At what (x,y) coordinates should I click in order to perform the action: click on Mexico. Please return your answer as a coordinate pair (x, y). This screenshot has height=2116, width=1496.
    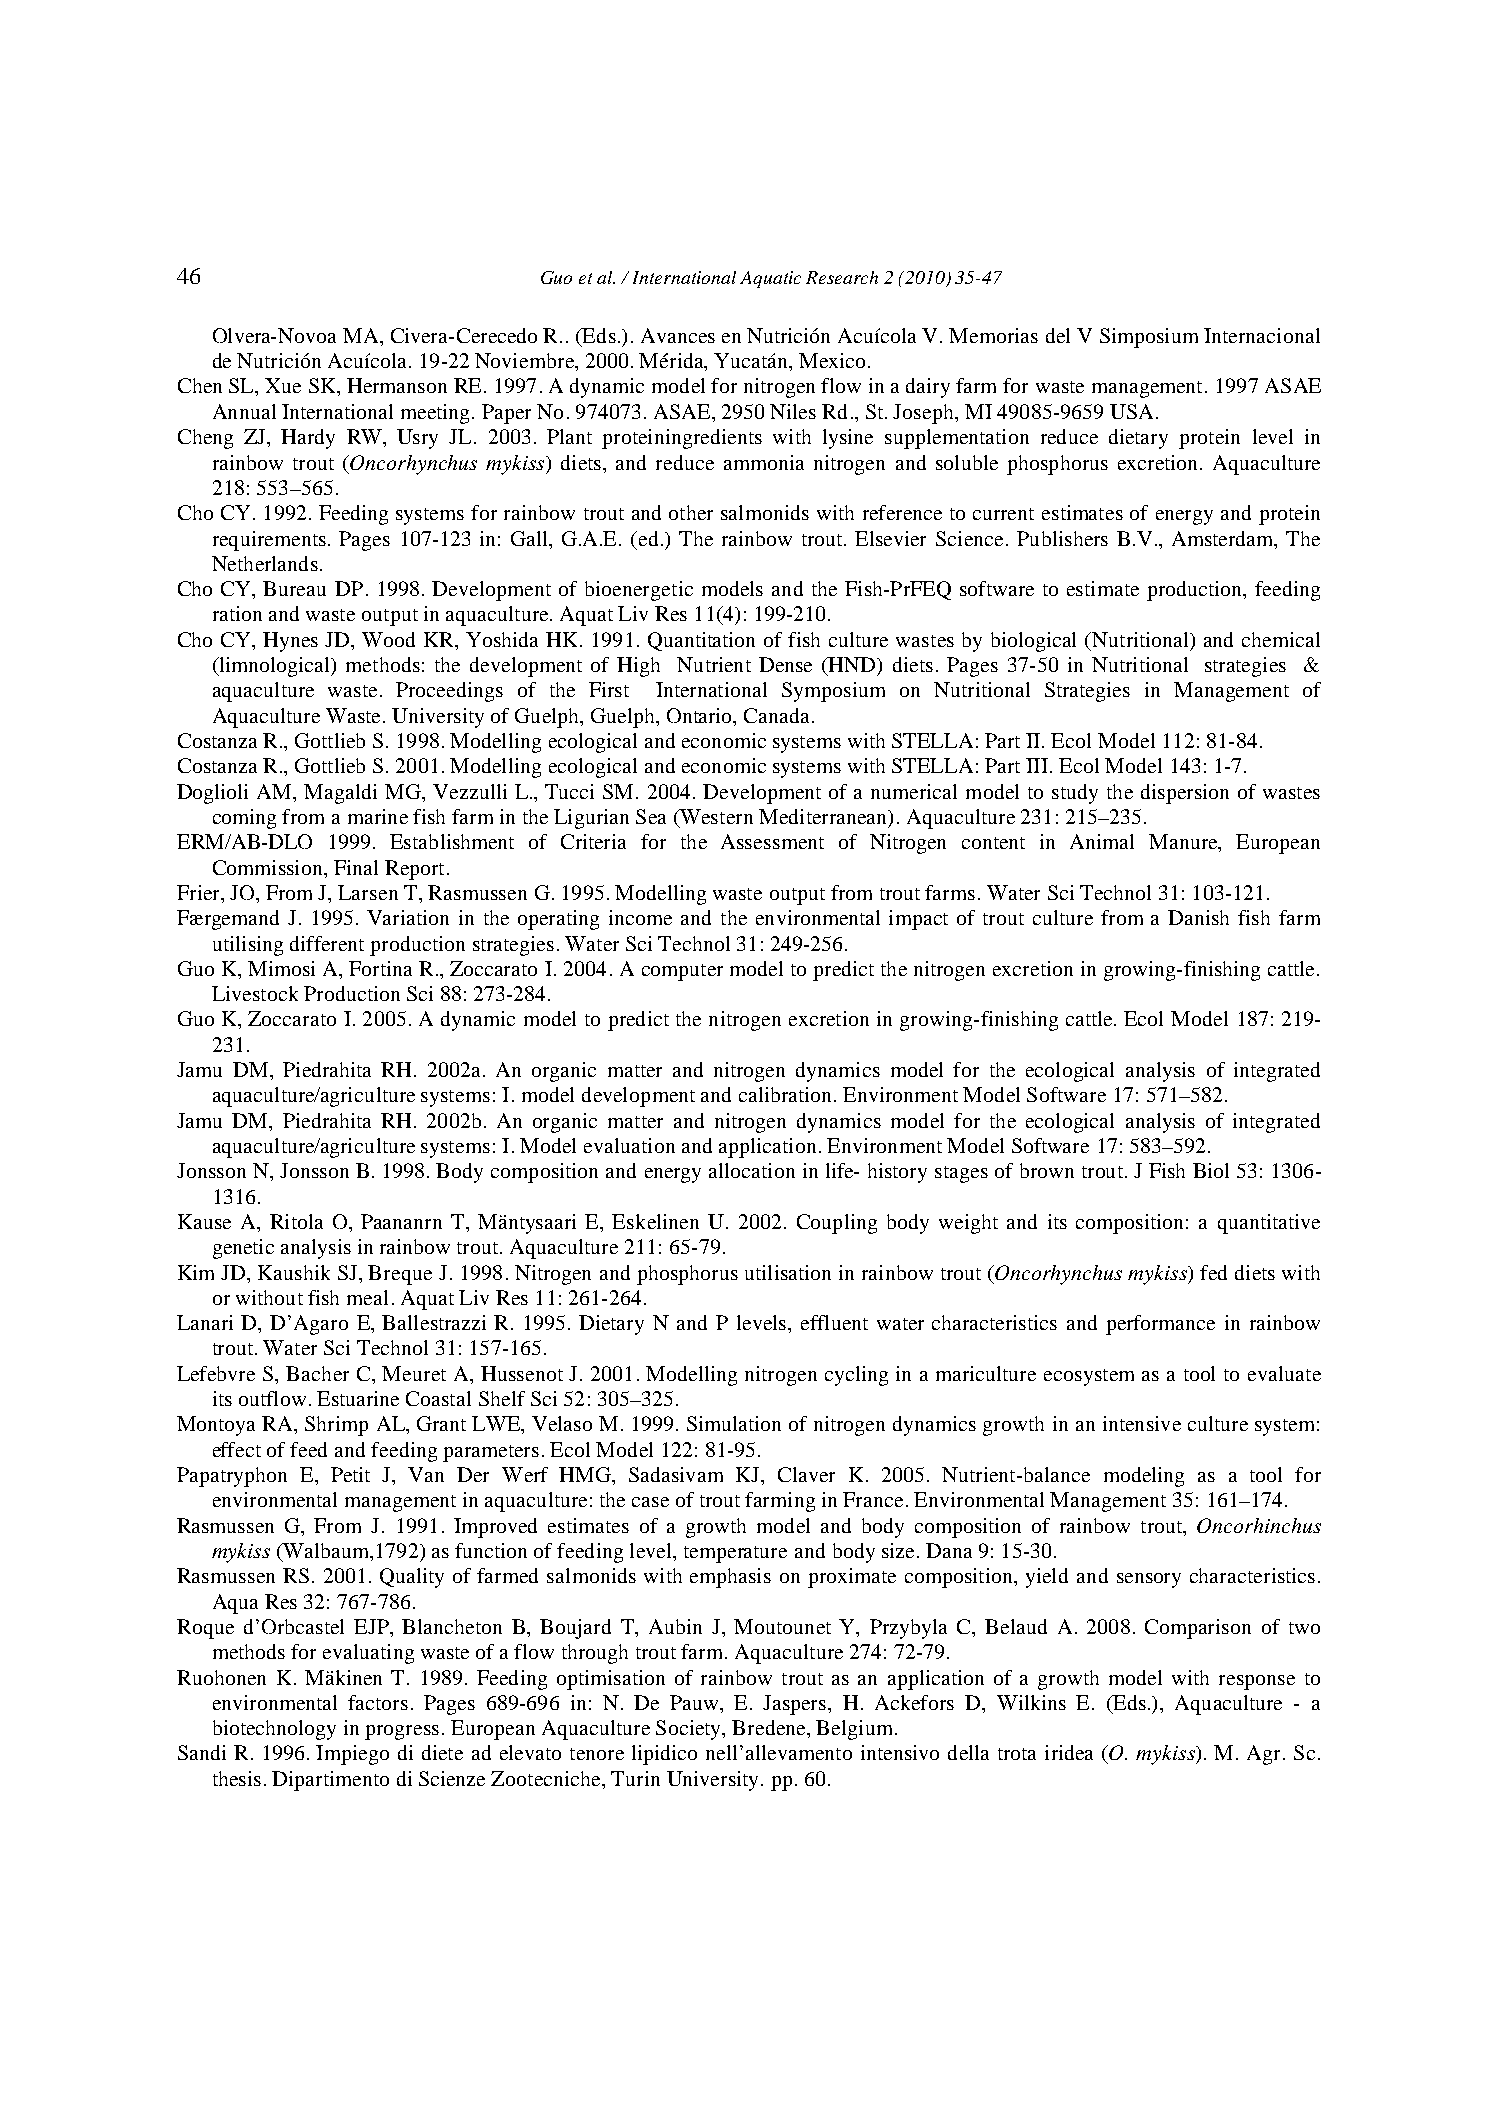
    Looking at the image, I should click on (832, 360).
